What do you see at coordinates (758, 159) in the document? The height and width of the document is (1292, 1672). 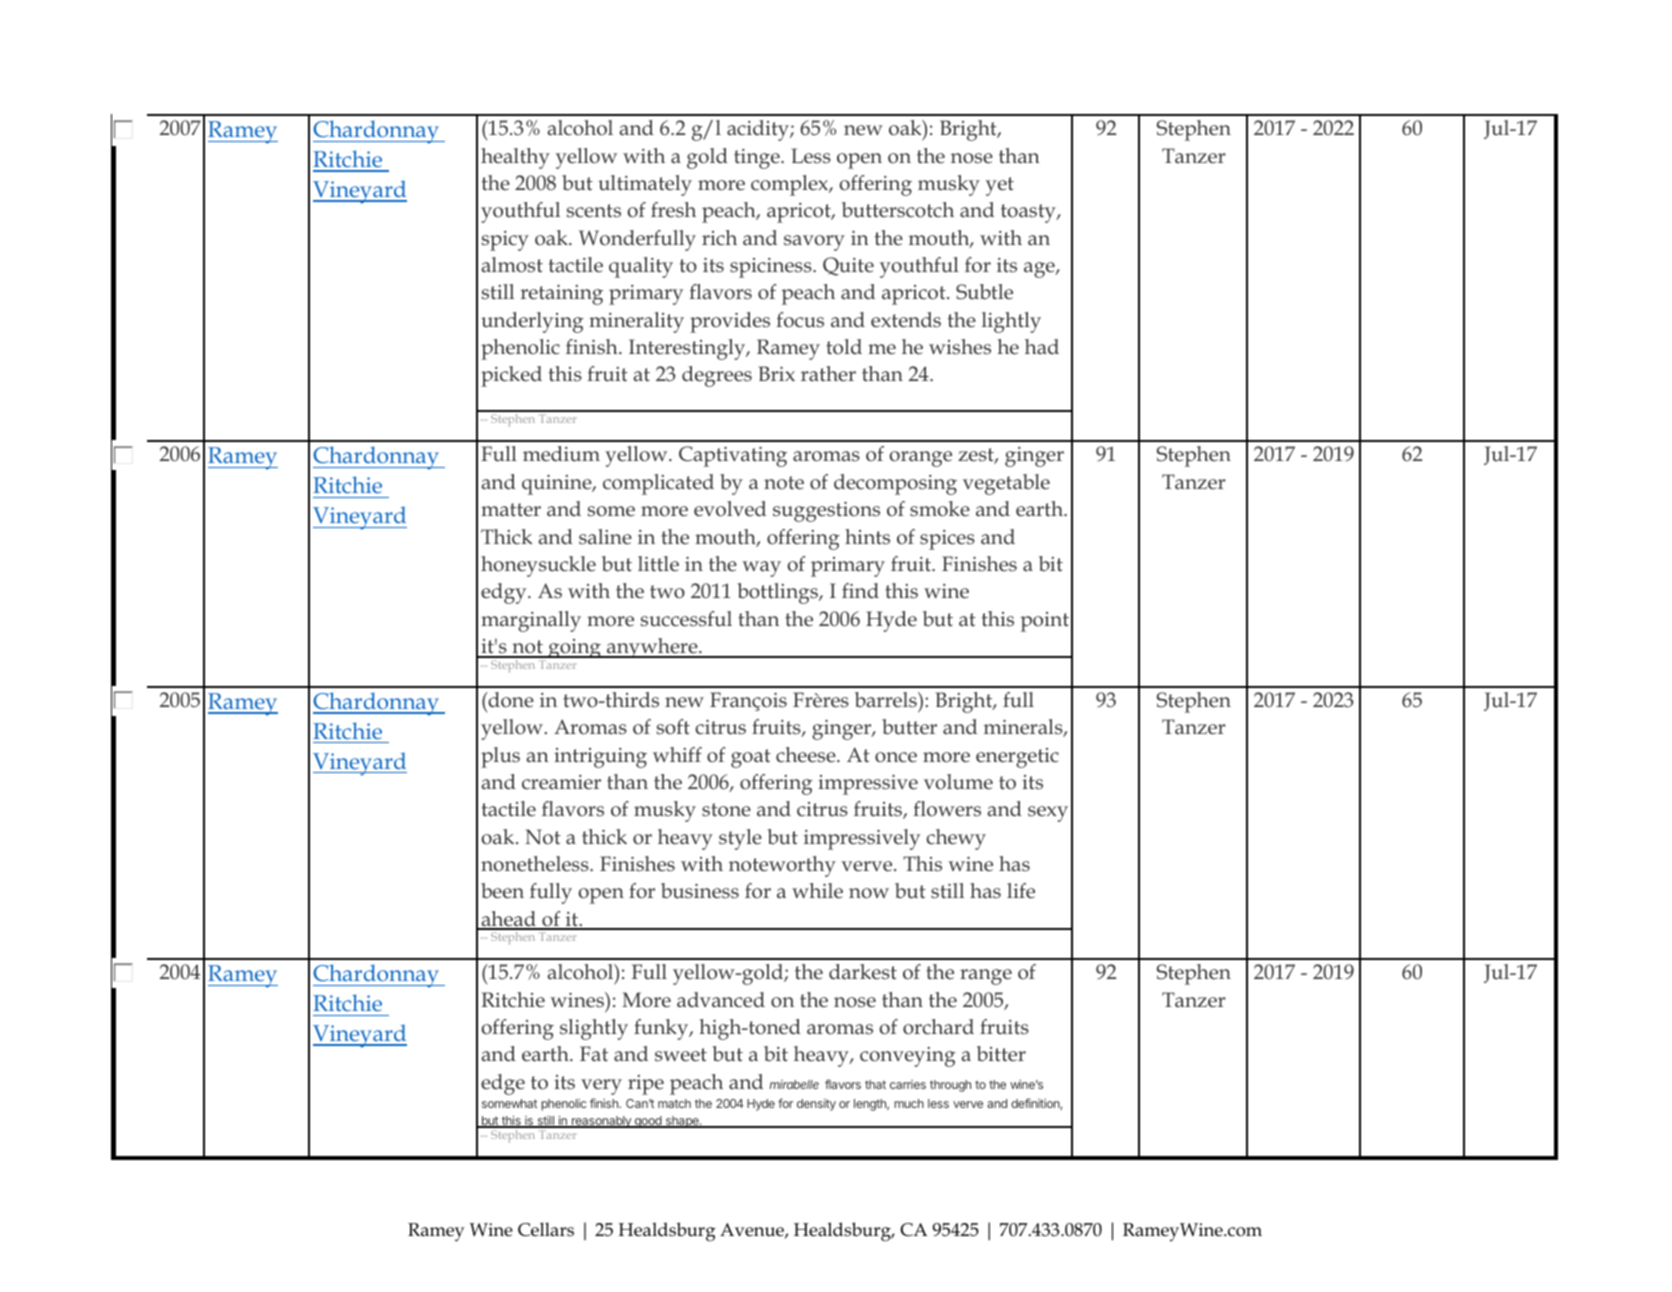 I see `tinge` at bounding box center [758, 159].
